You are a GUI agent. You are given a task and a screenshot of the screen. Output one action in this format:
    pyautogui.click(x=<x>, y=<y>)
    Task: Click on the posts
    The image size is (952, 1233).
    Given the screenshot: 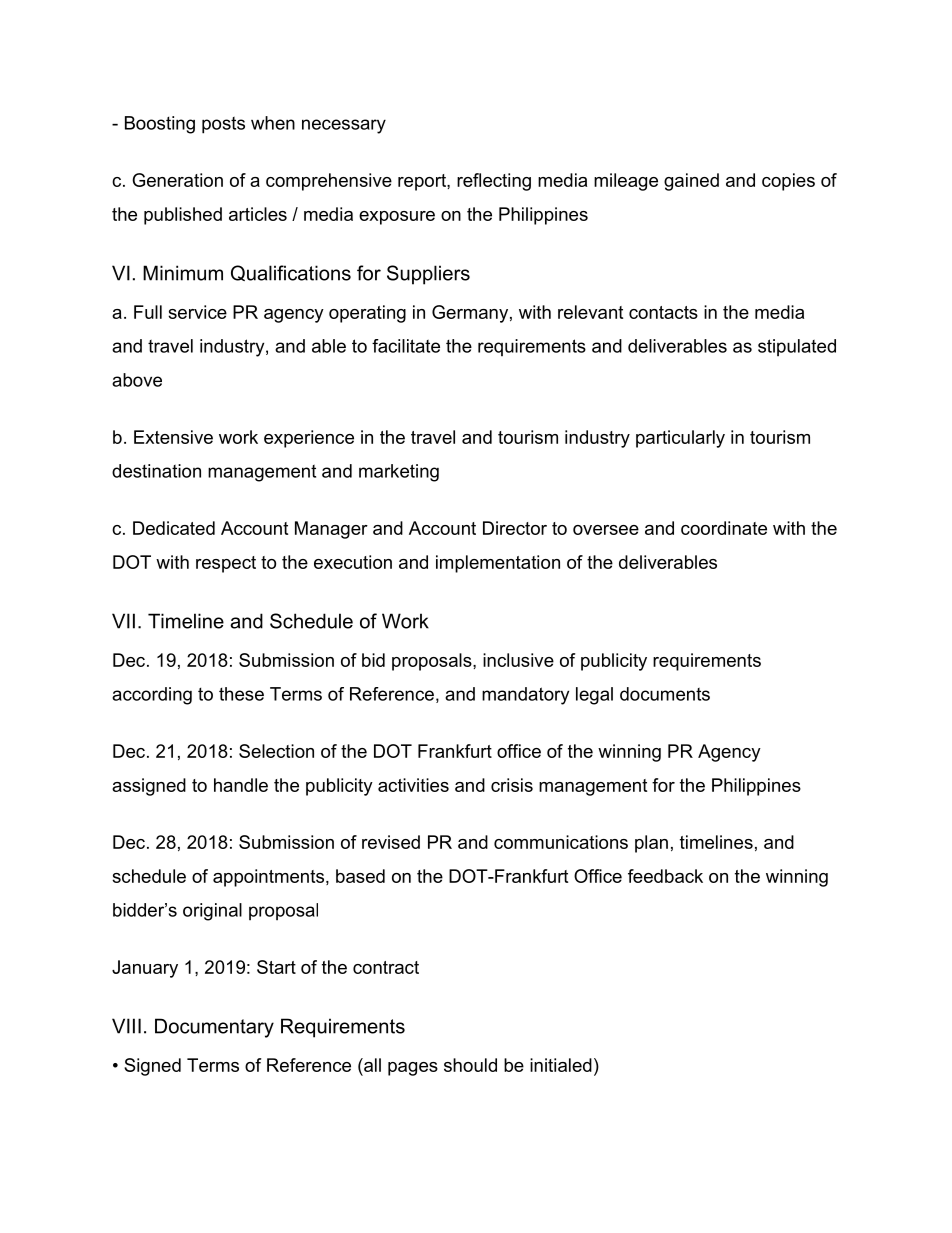 What is the action you would take?
    pyautogui.click(x=223, y=125)
